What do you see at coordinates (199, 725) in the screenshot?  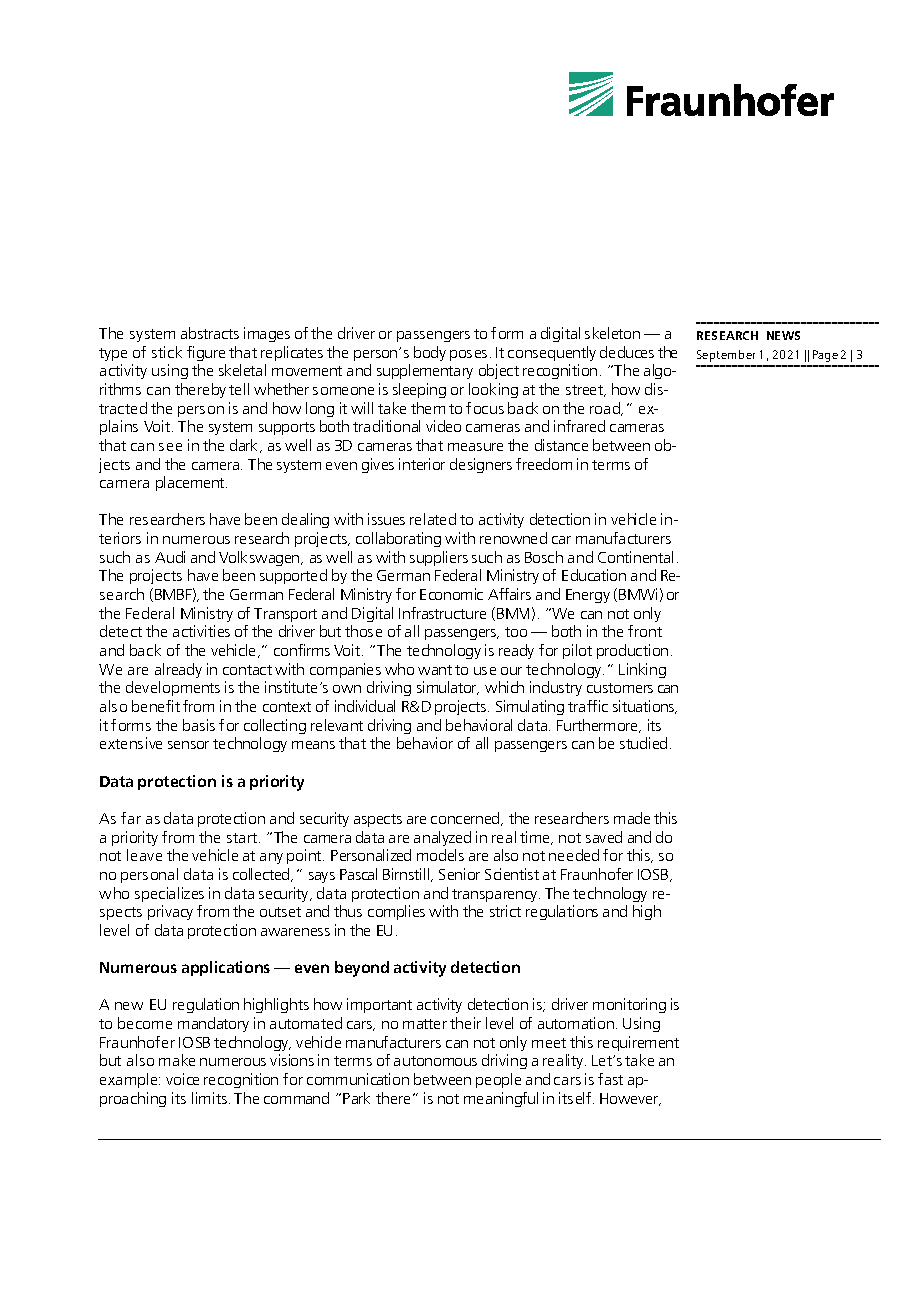 I see `basis` at bounding box center [199, 725].
